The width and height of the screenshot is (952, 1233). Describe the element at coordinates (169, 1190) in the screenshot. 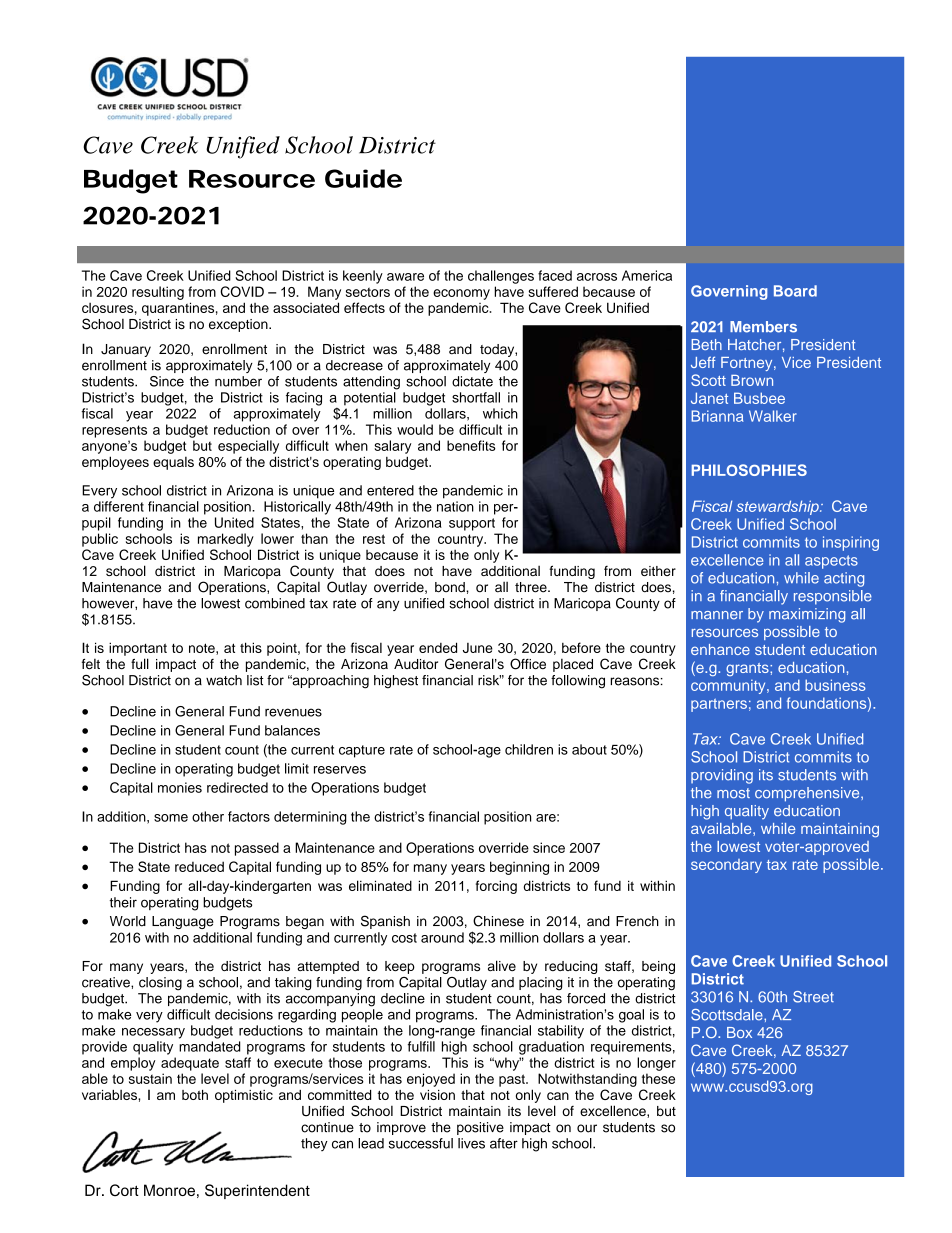

I see `Monroe` at that location.
